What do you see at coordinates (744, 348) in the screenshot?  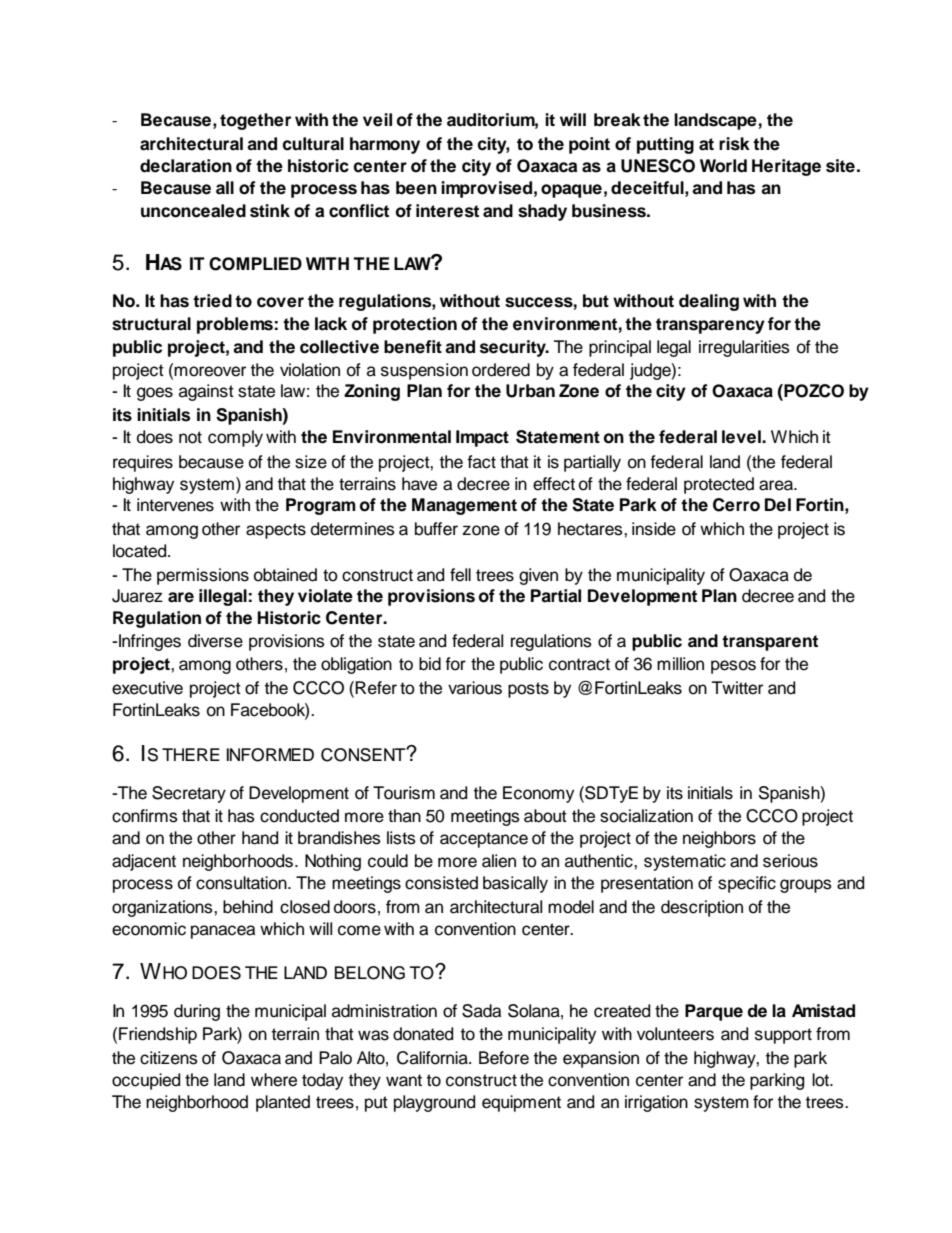 I see `irregularities` at bounding box center [744, 348].
